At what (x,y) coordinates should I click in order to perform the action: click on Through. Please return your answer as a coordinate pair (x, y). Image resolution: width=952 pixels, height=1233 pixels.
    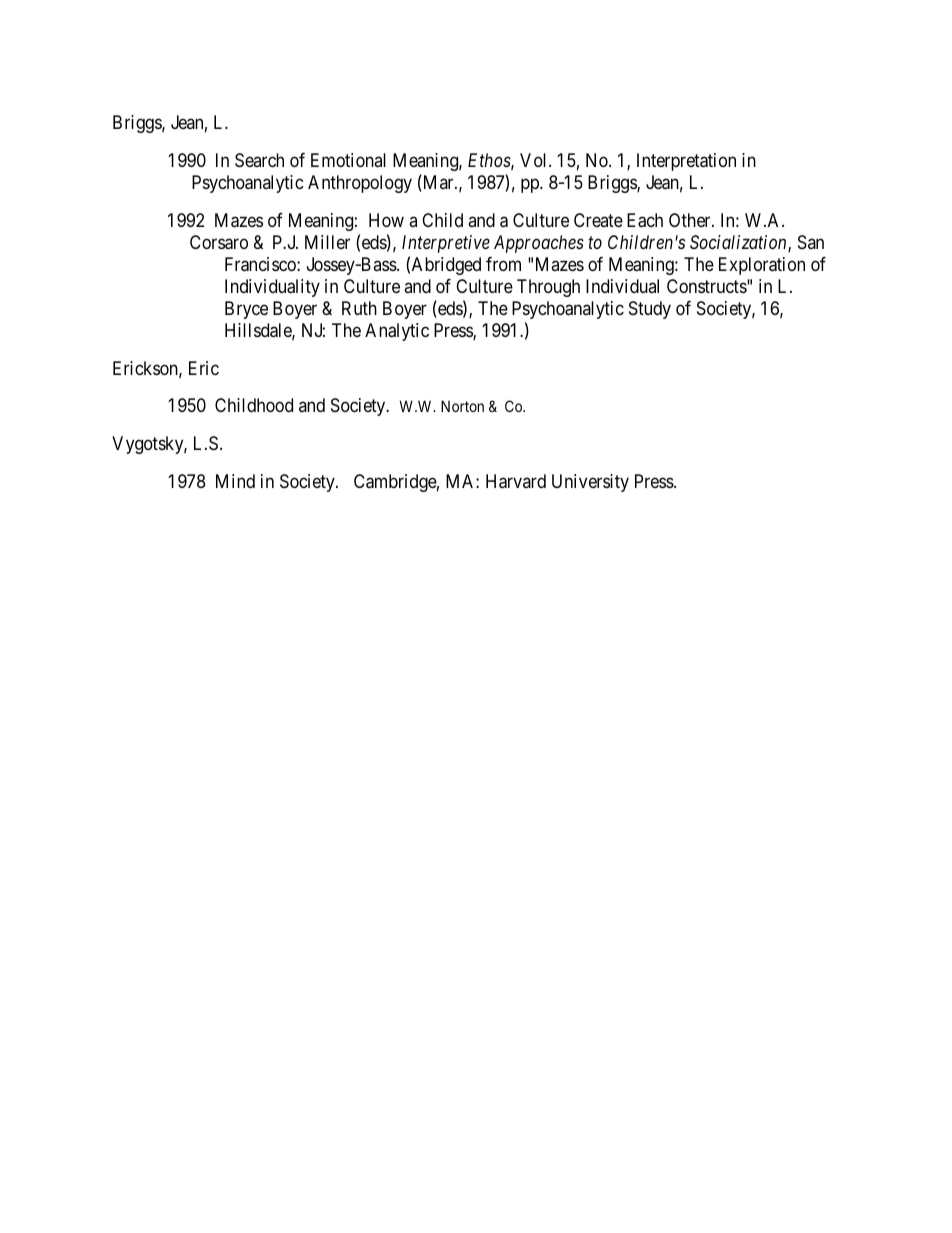
    Looking at the image, I should click on (548, 288).
